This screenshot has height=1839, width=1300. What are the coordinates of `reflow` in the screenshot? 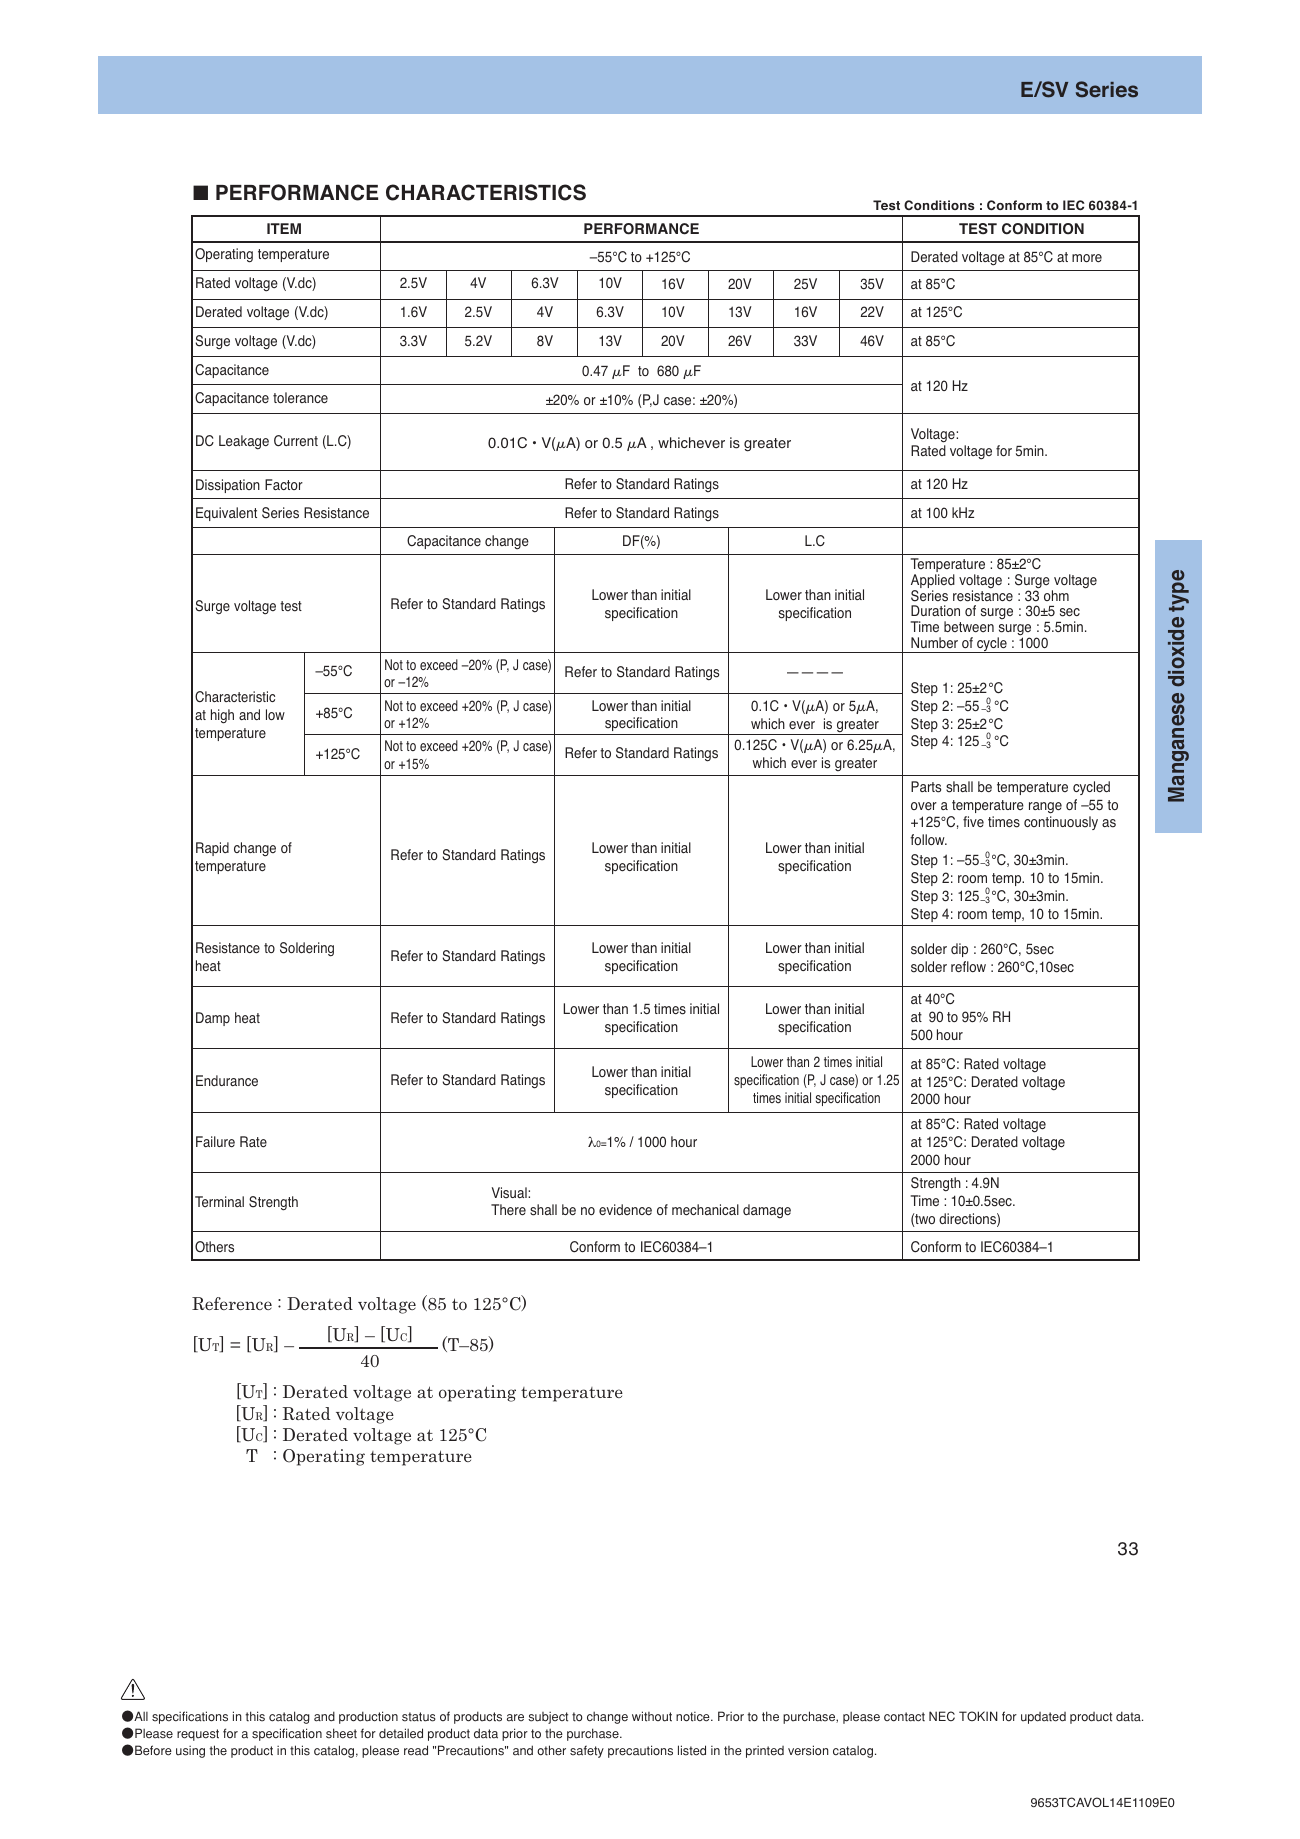 It's located at (968, 967).
